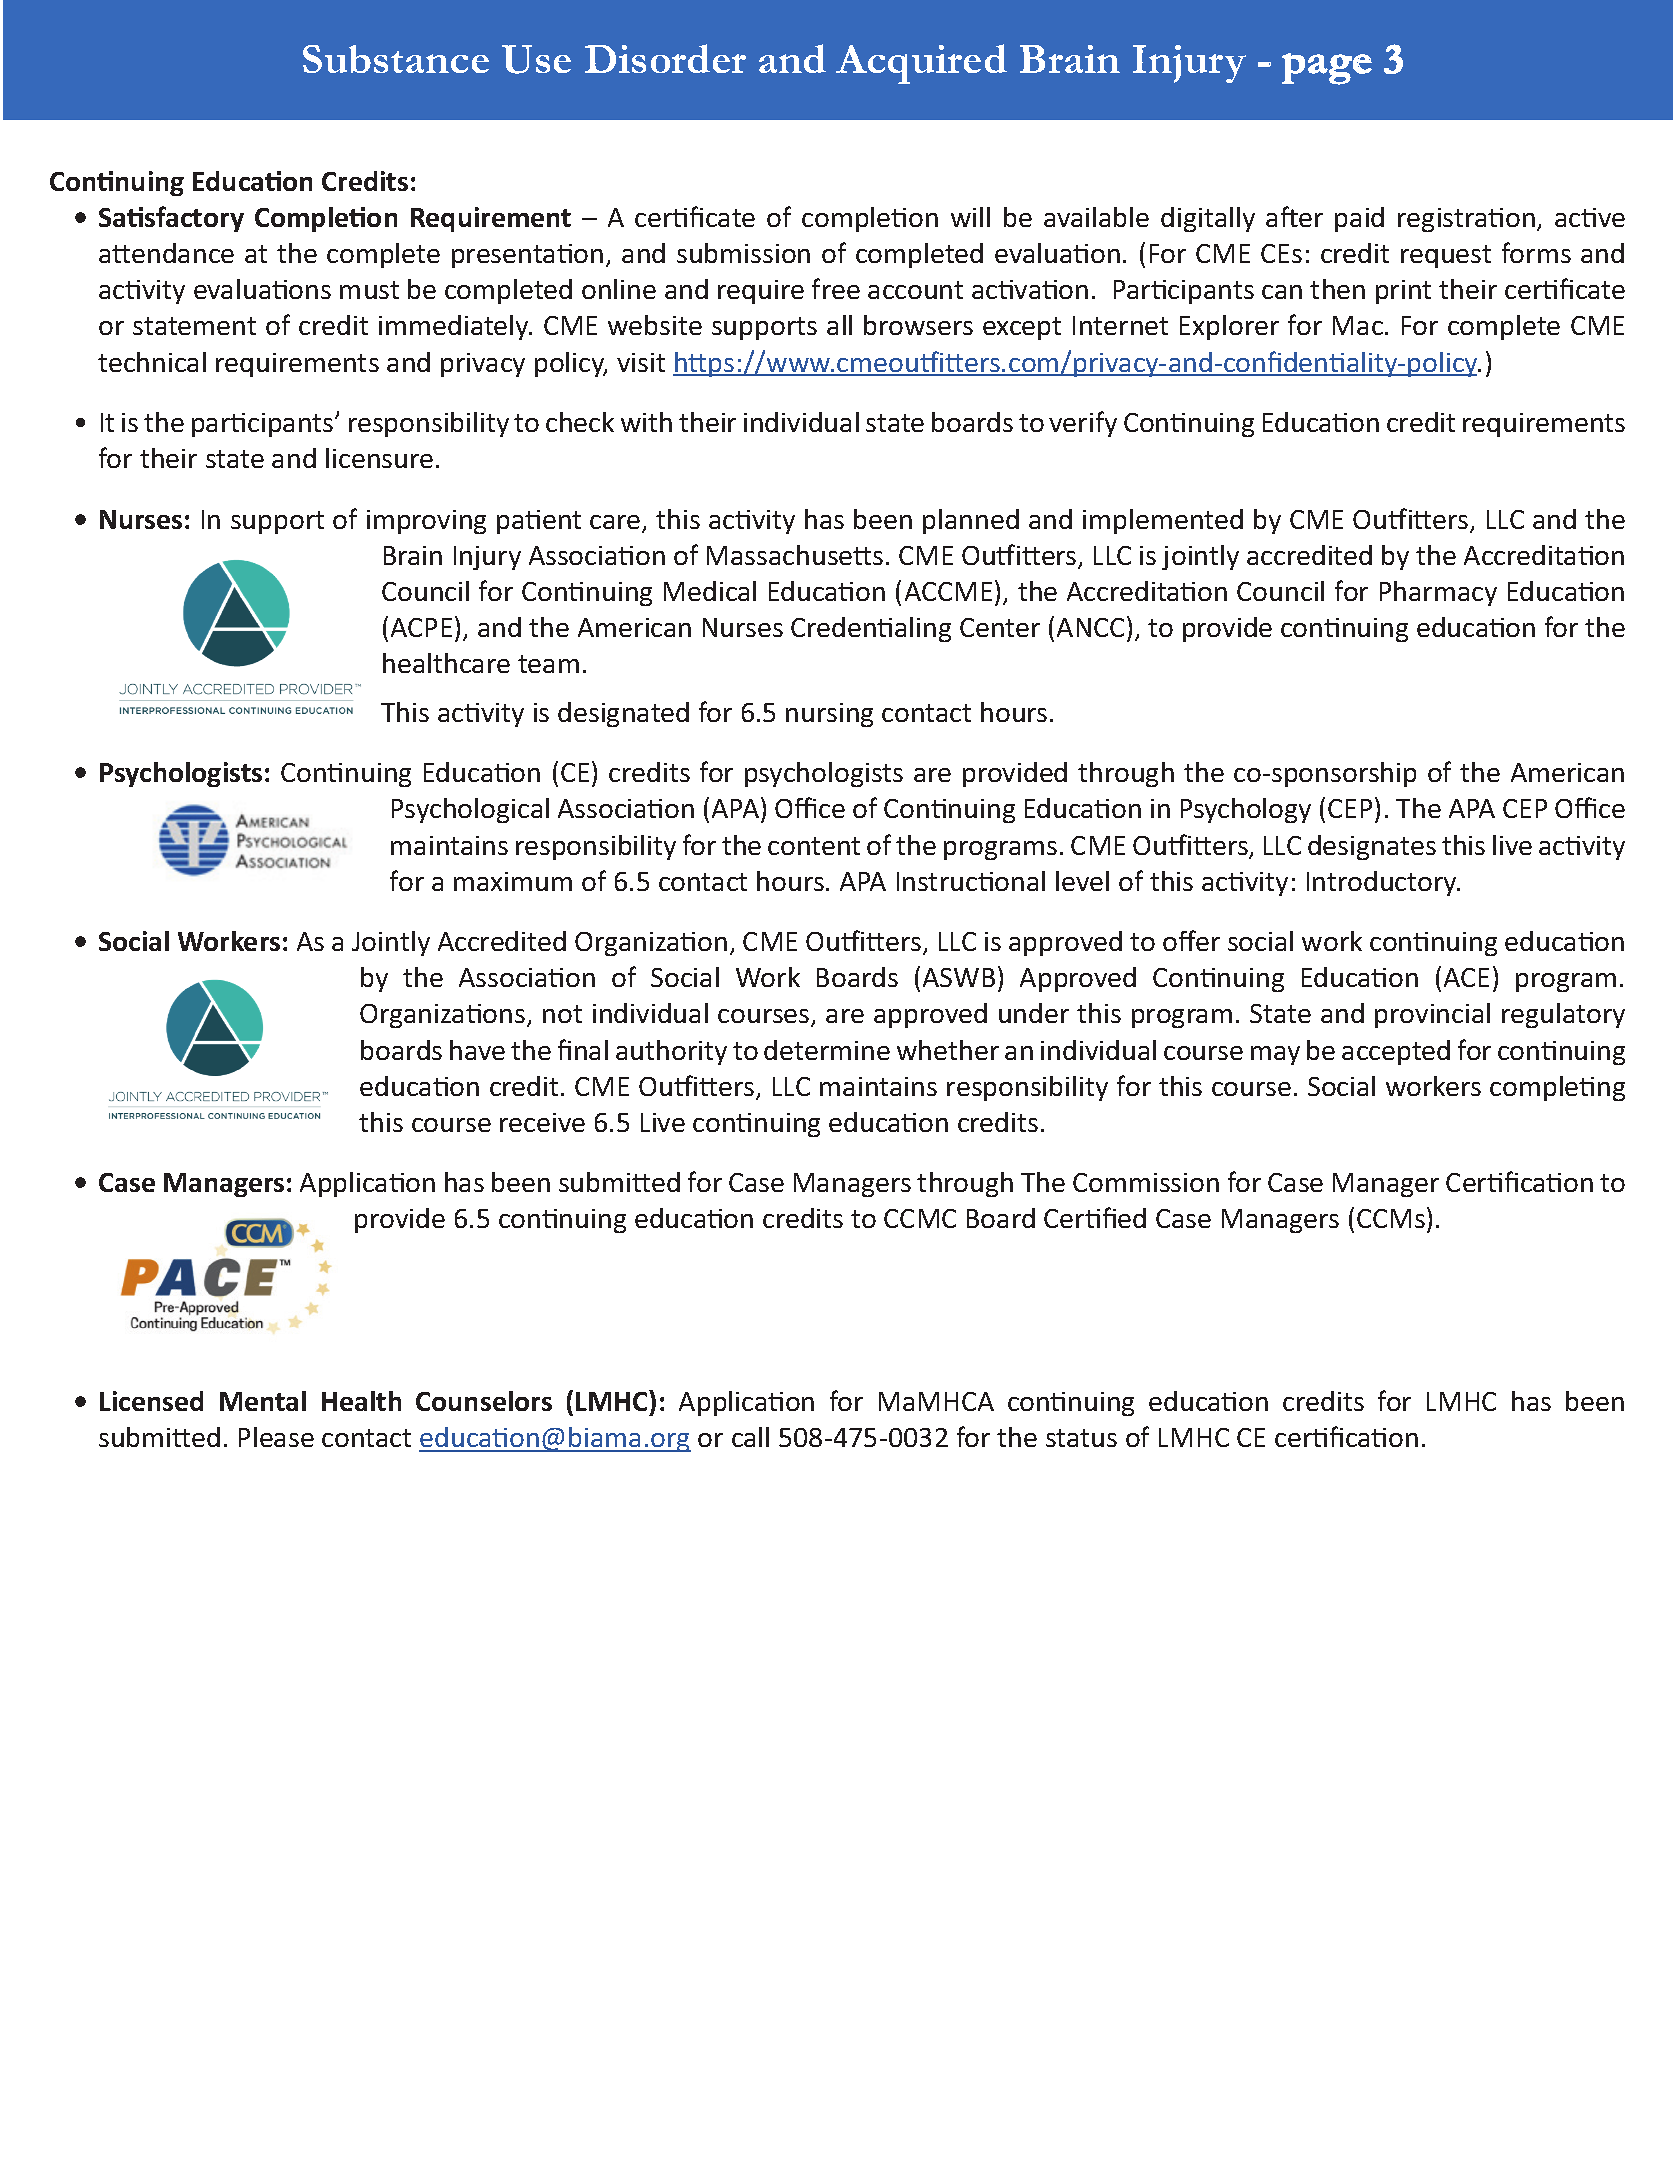 The image size is (1673, 2165). I want to click on Psychological, so click(470, 810).
